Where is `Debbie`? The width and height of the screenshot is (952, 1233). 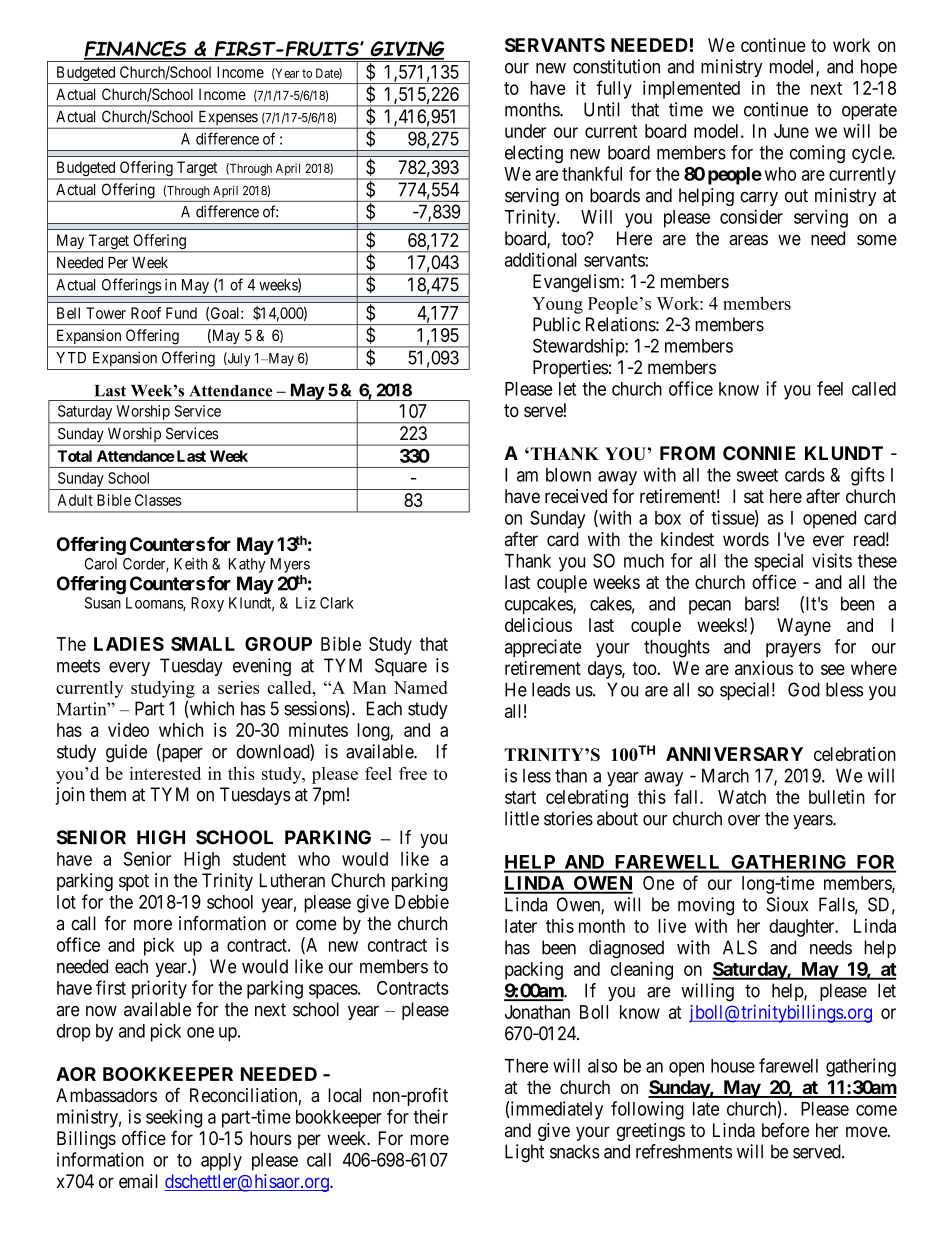 Debbie is located at coordinates (422, 901).
